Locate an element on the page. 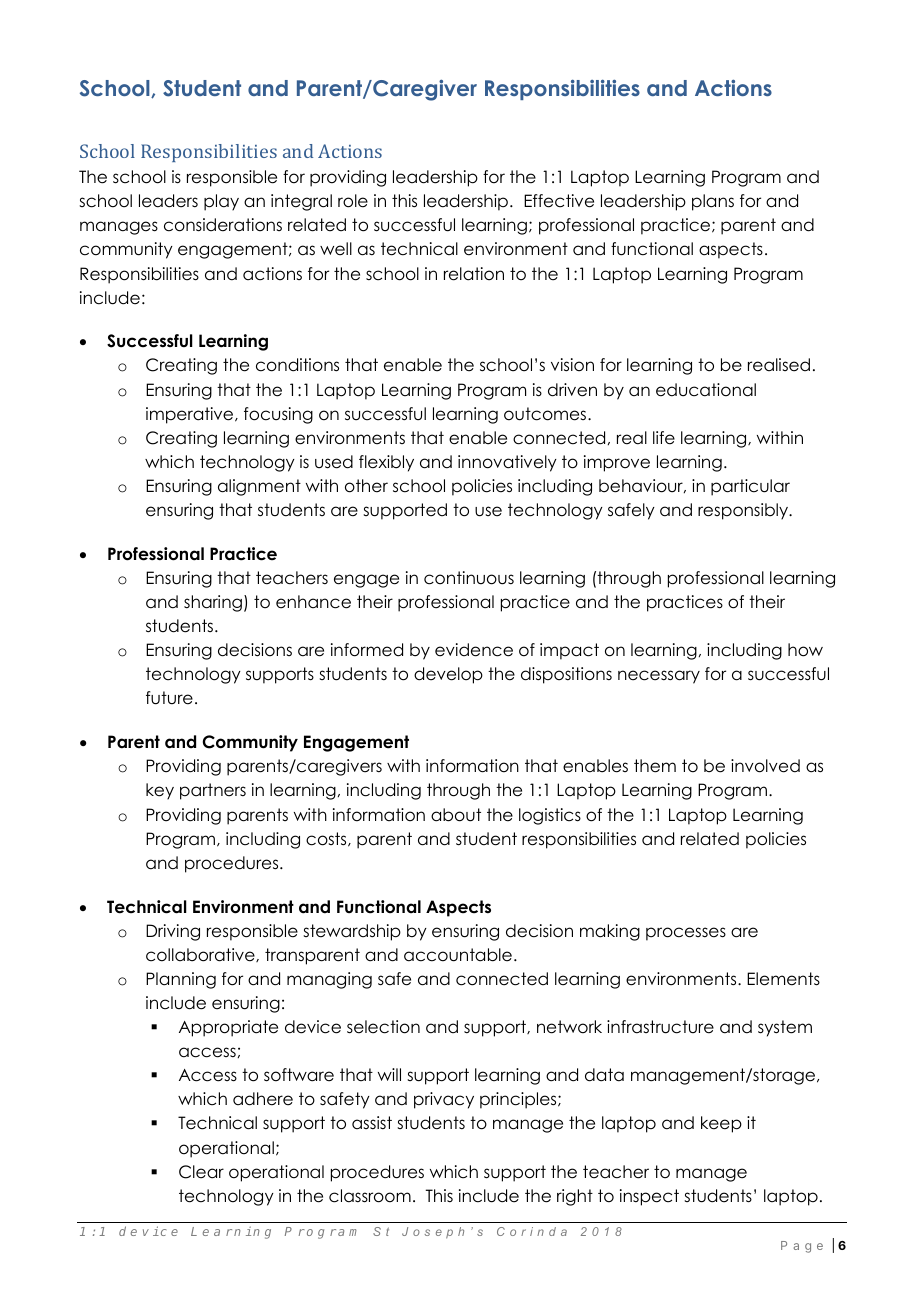 The height and width of the page is (1308, 924). considerations is located at coordinates (223, 225).
